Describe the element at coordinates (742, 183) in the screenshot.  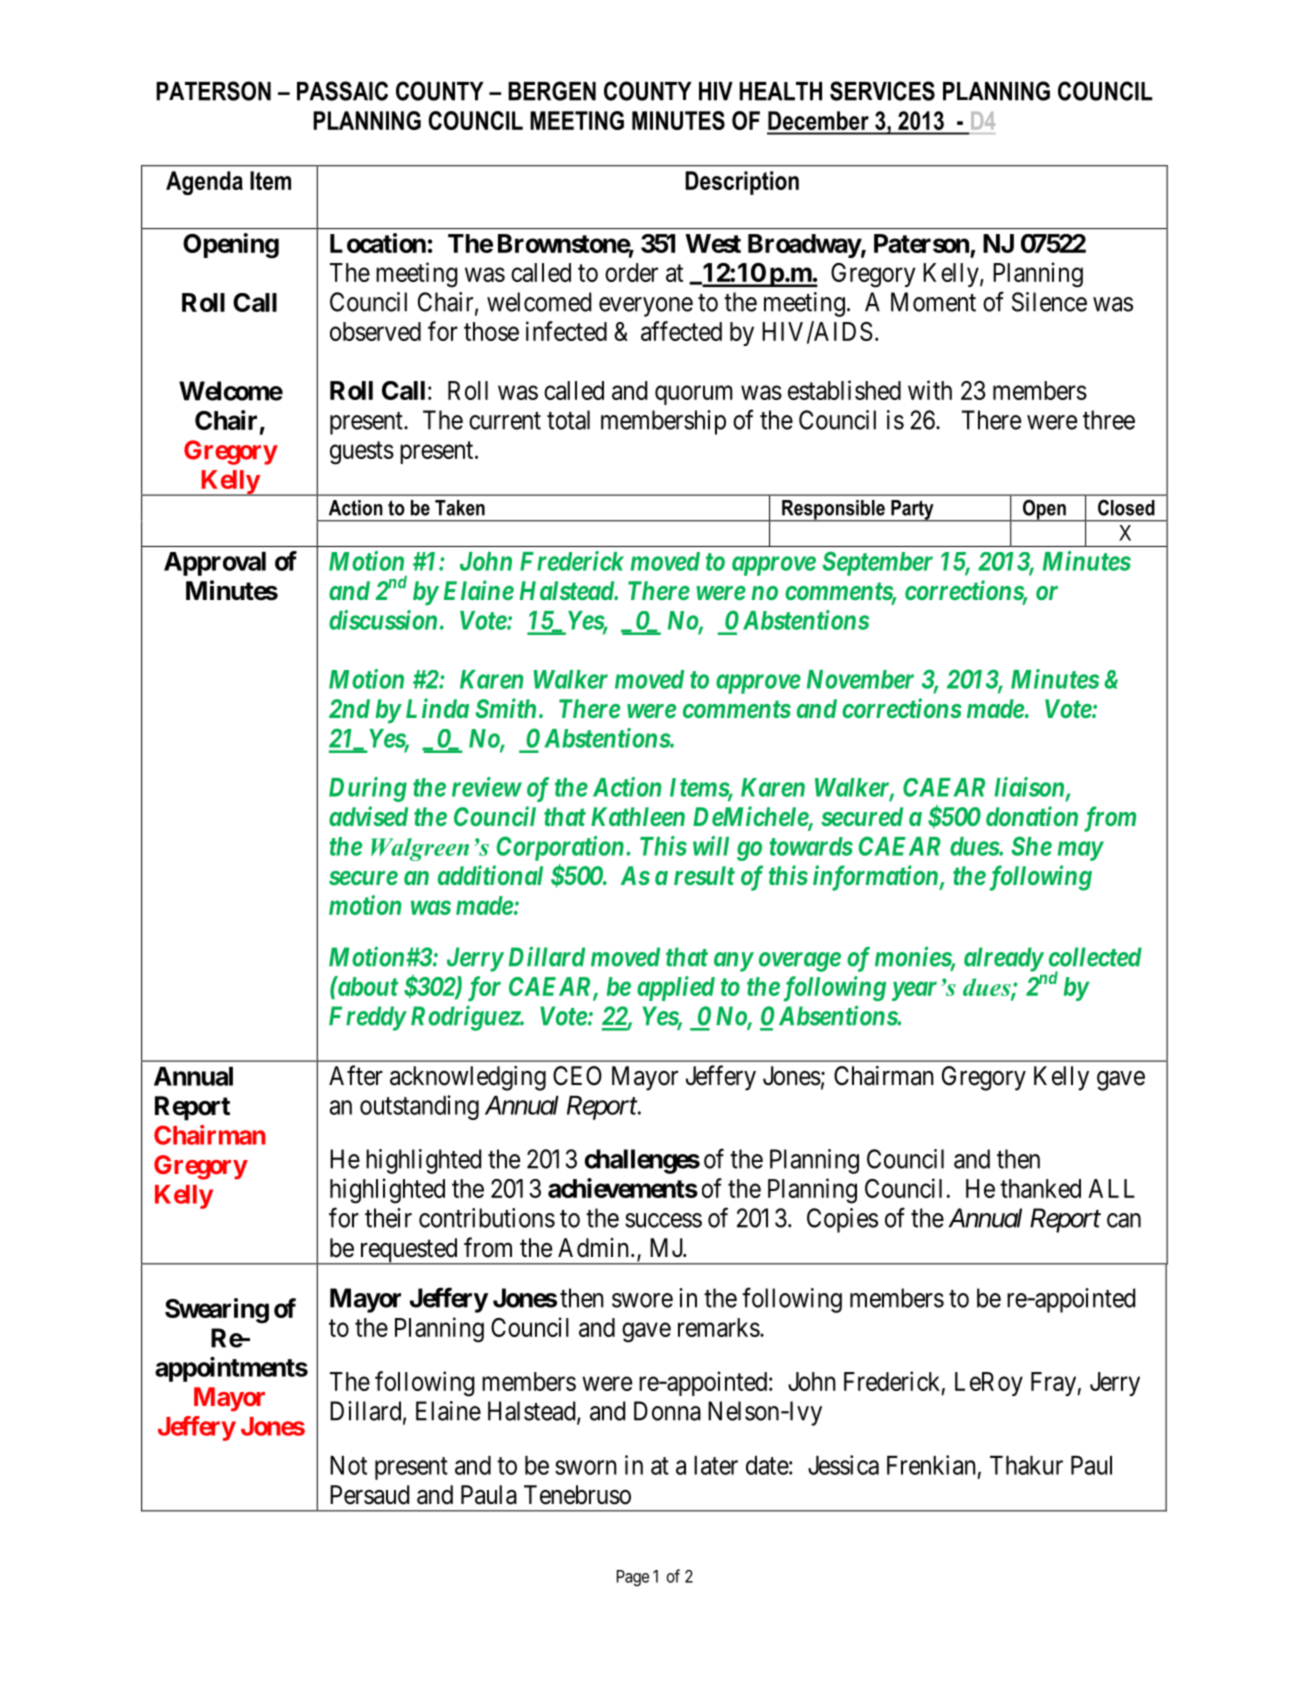
I see `Description` at that location.
